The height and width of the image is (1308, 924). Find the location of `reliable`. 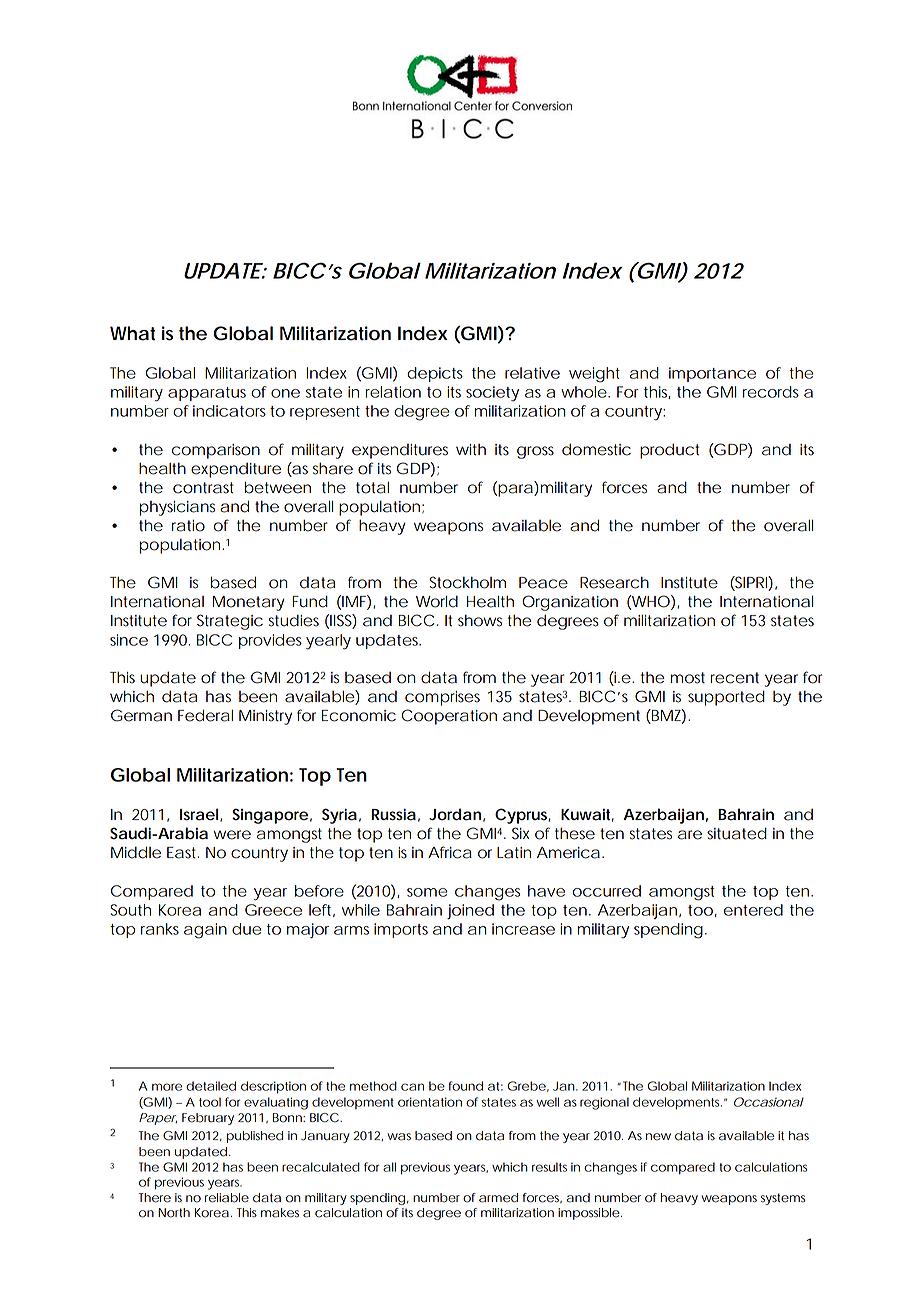

reliable is located at coordinates (227, 1198).
